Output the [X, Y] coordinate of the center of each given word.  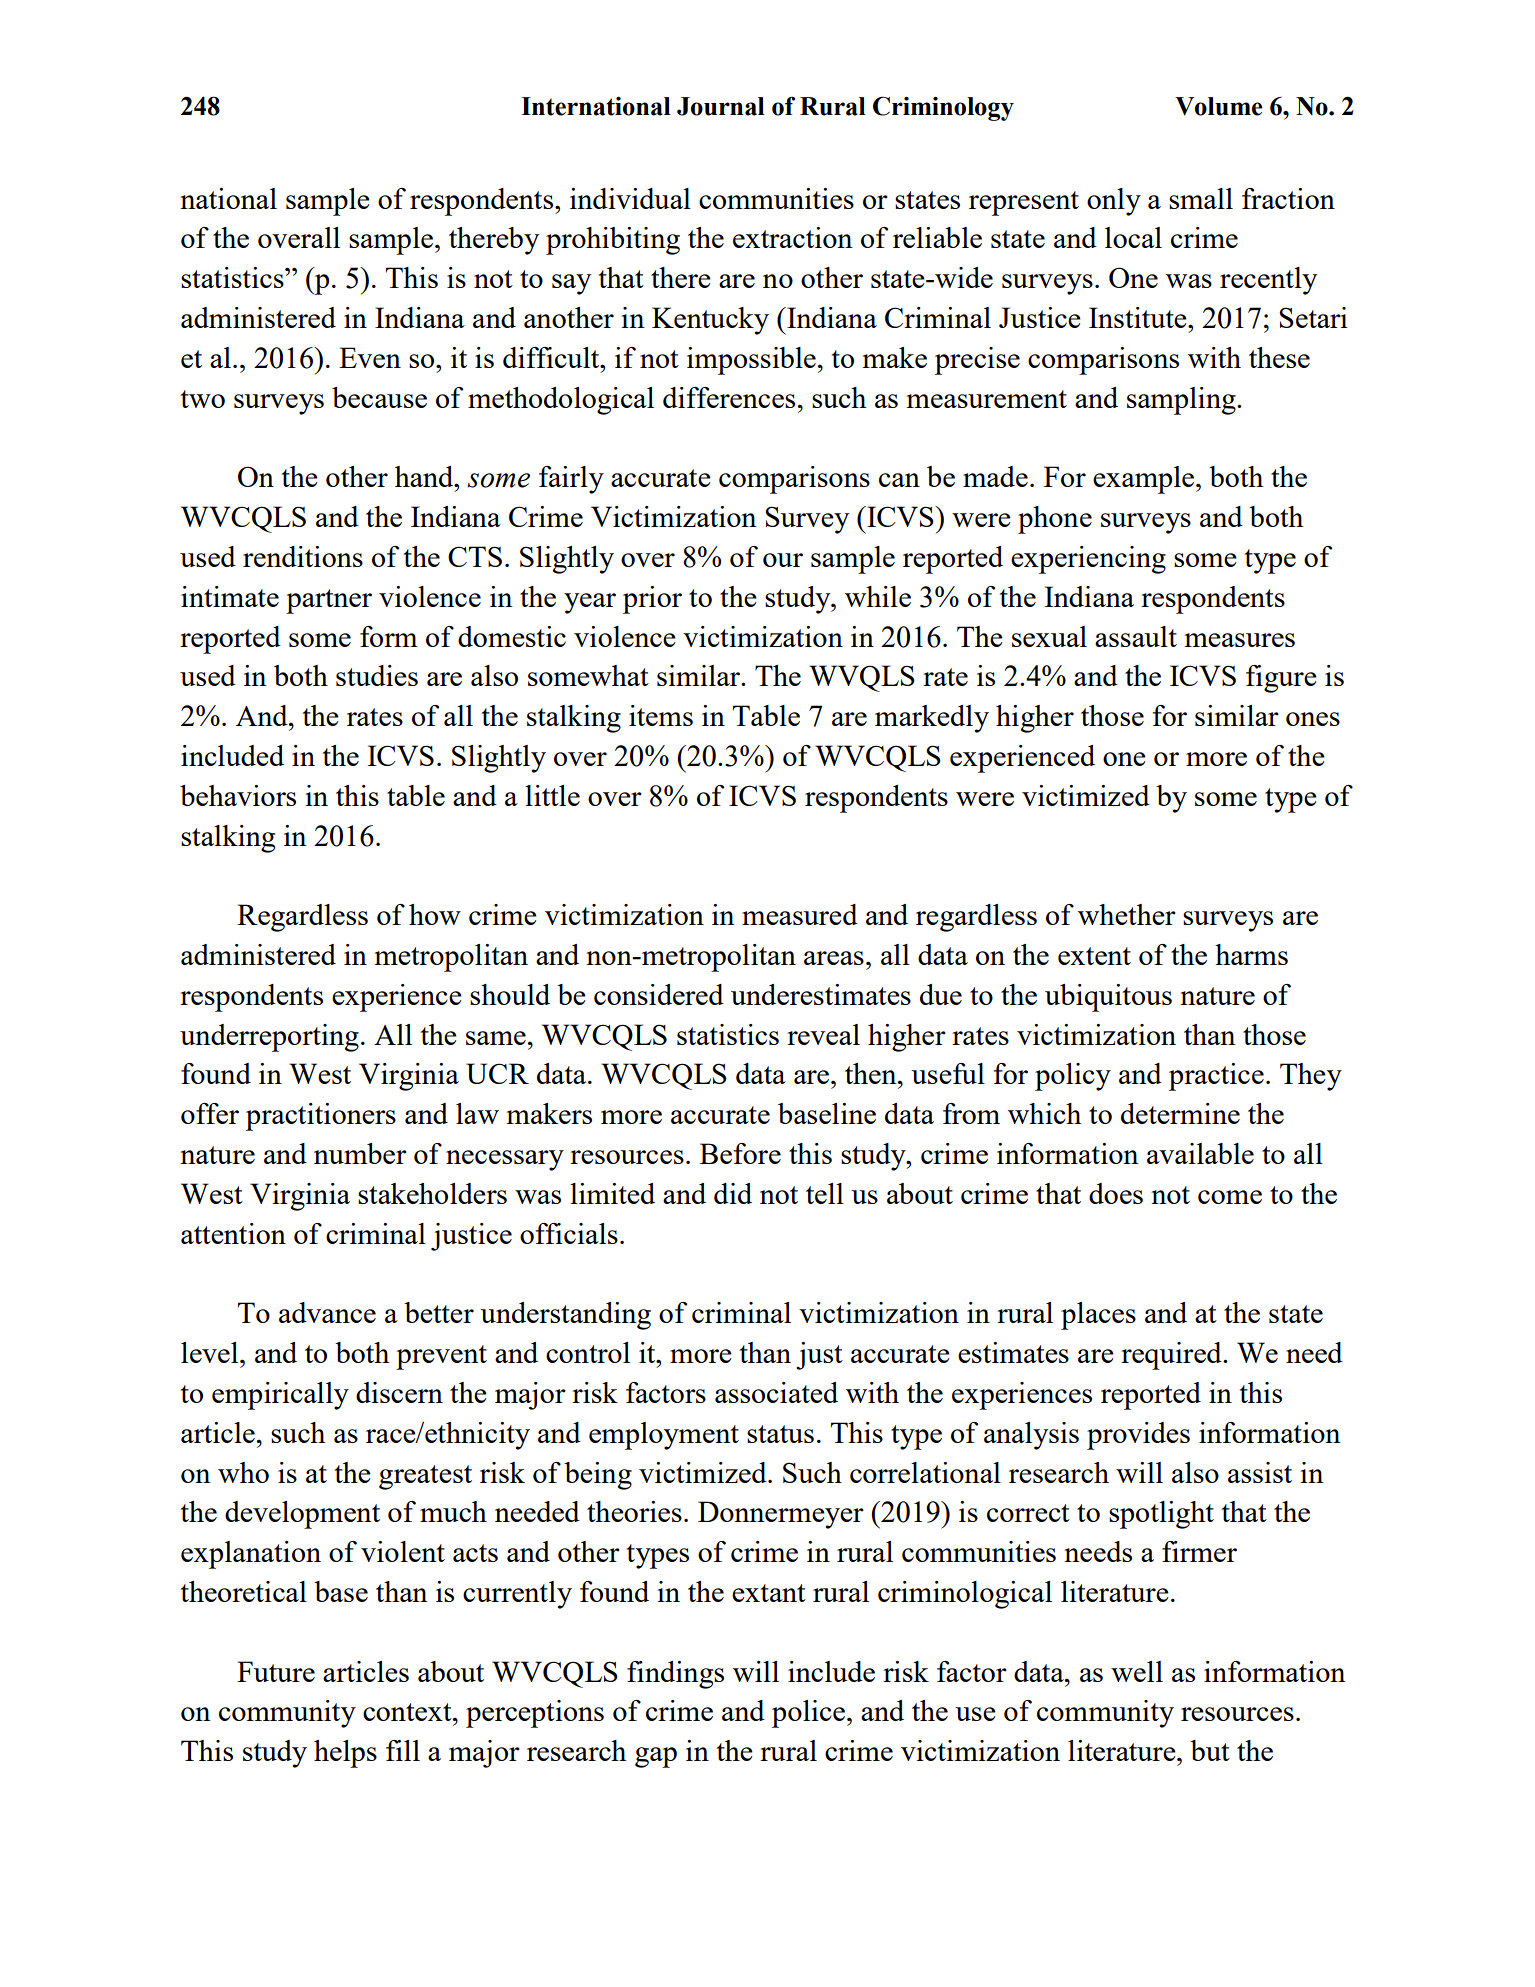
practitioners [321, 1117]
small [1201, 198]
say [571, 284]
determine [1180, 1113]
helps [345, 1754]
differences [729, 397]
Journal [721, 106]
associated [776, 1392]
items [661, 715]
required [1172, 1356]
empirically [280, 1396]
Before [740, 1153]
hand [425, 476]
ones [1313, 719]
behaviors [238, 795]
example [1145, 480]
